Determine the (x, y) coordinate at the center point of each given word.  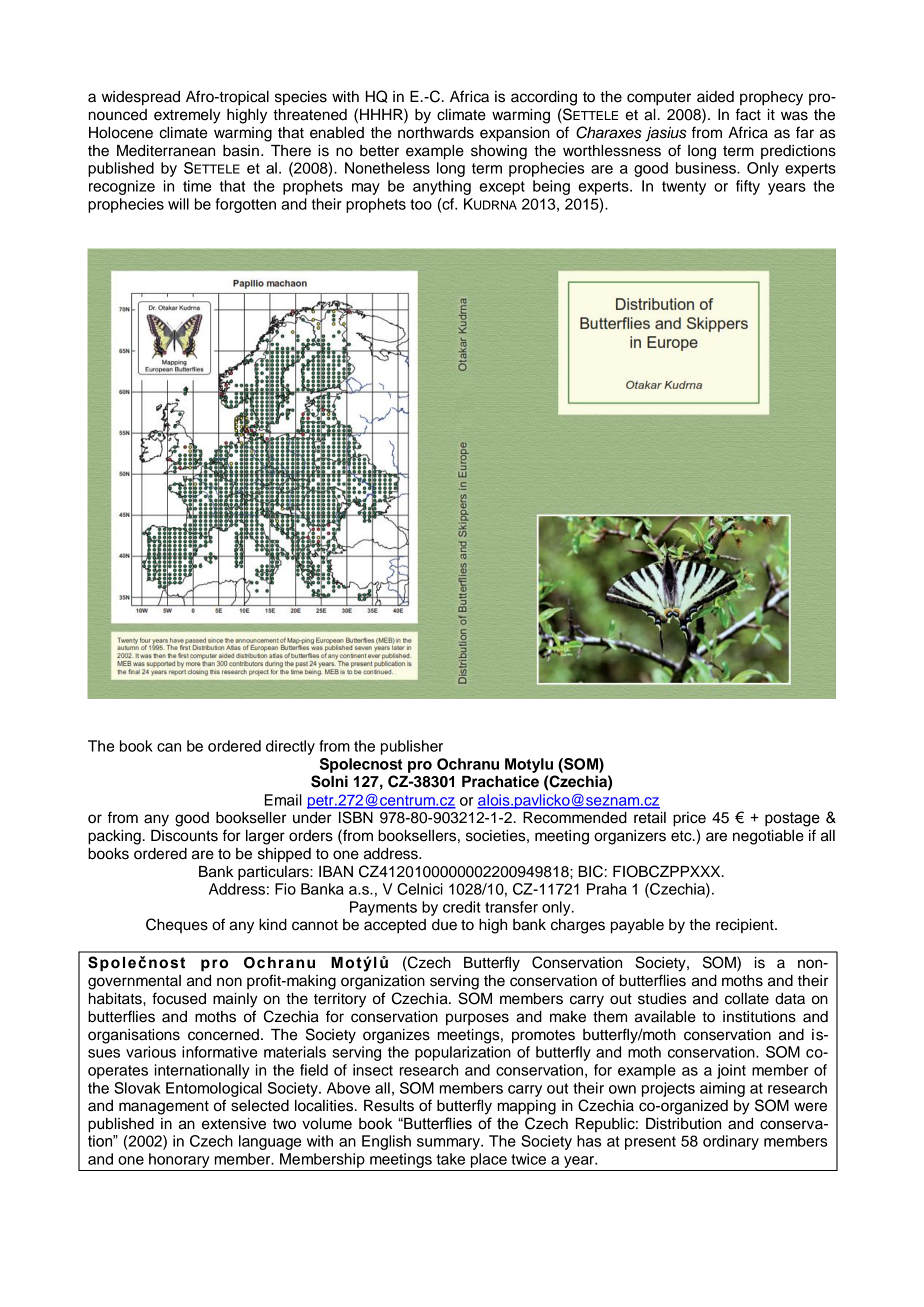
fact (748, 114)
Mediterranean (166, 151)
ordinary (731, 1142)
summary (449, 1144)
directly (290, 747)
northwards (436, 133)
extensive (234, 1124)
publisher (412, 747)
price (689, 819)
